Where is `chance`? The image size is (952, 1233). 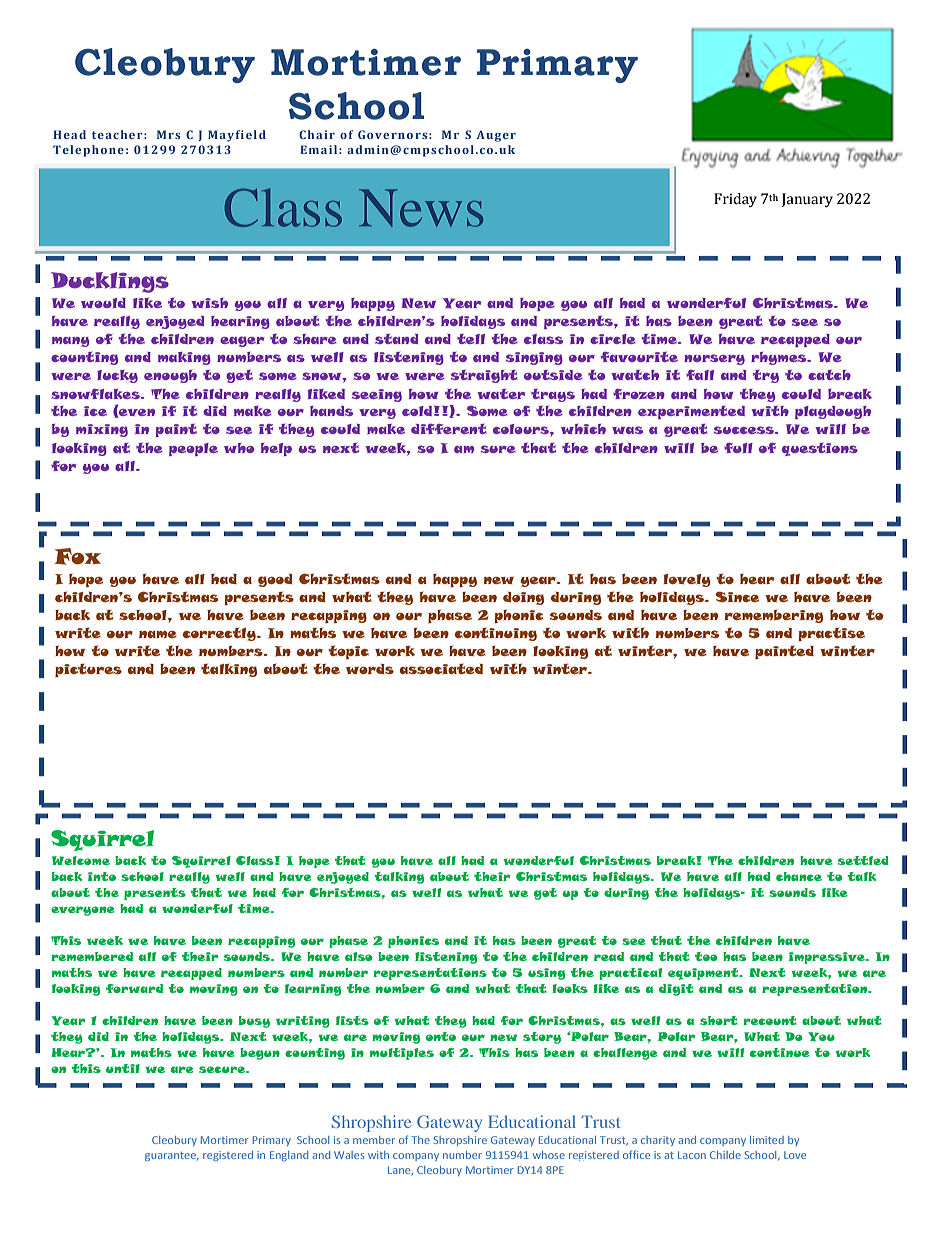
chance is located at coordinates (799, 876).
